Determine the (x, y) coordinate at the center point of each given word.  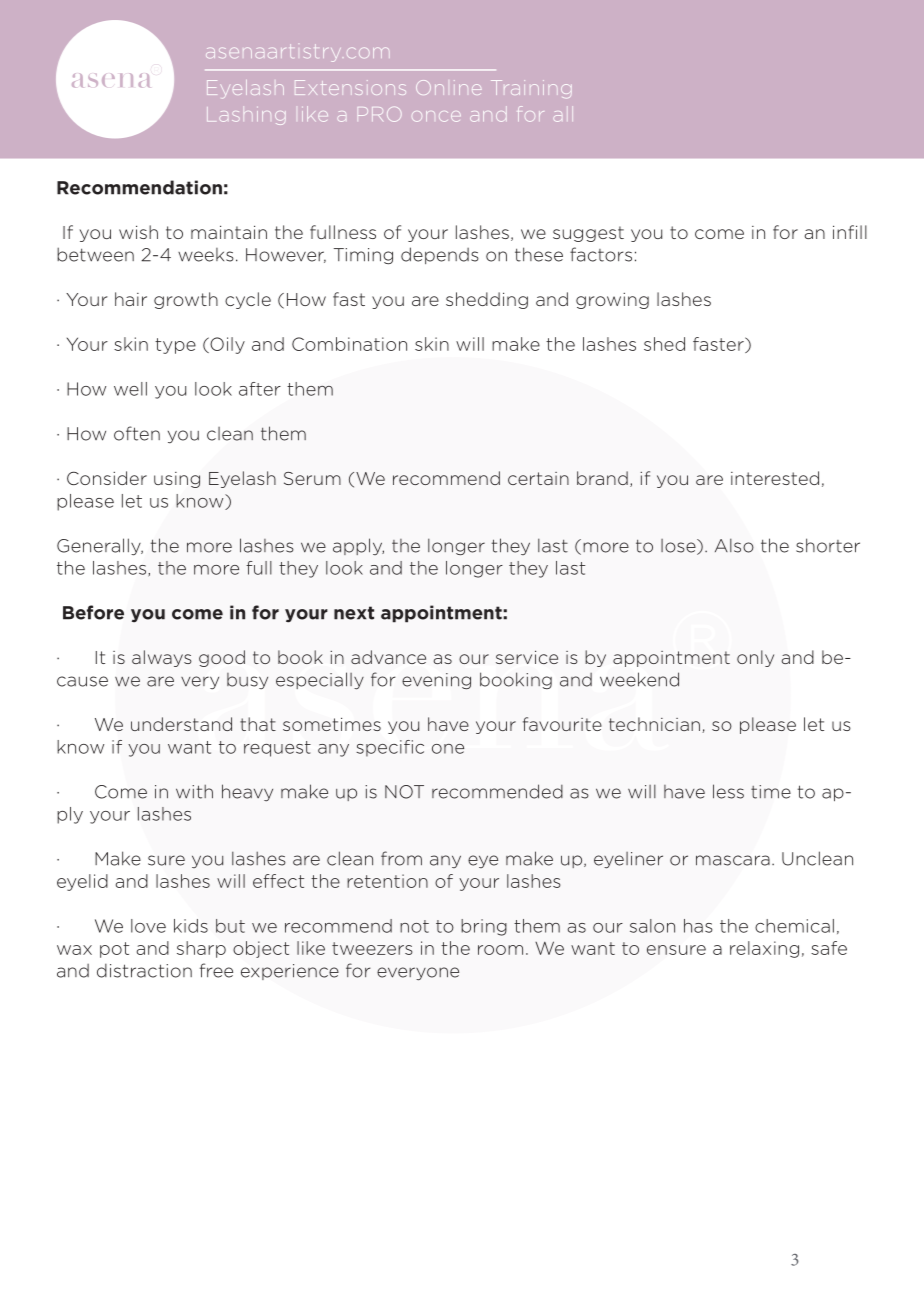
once (436, 116)
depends (440, 255)
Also (734, 545)
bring (484, 927)
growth (186, 300)
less (728, 791)
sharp (201, 949)
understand (181, 724)
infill (850, 232)
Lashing (246, 116)
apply (358, 546)
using (177, 480)
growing (612, 301)
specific (390, 748)
